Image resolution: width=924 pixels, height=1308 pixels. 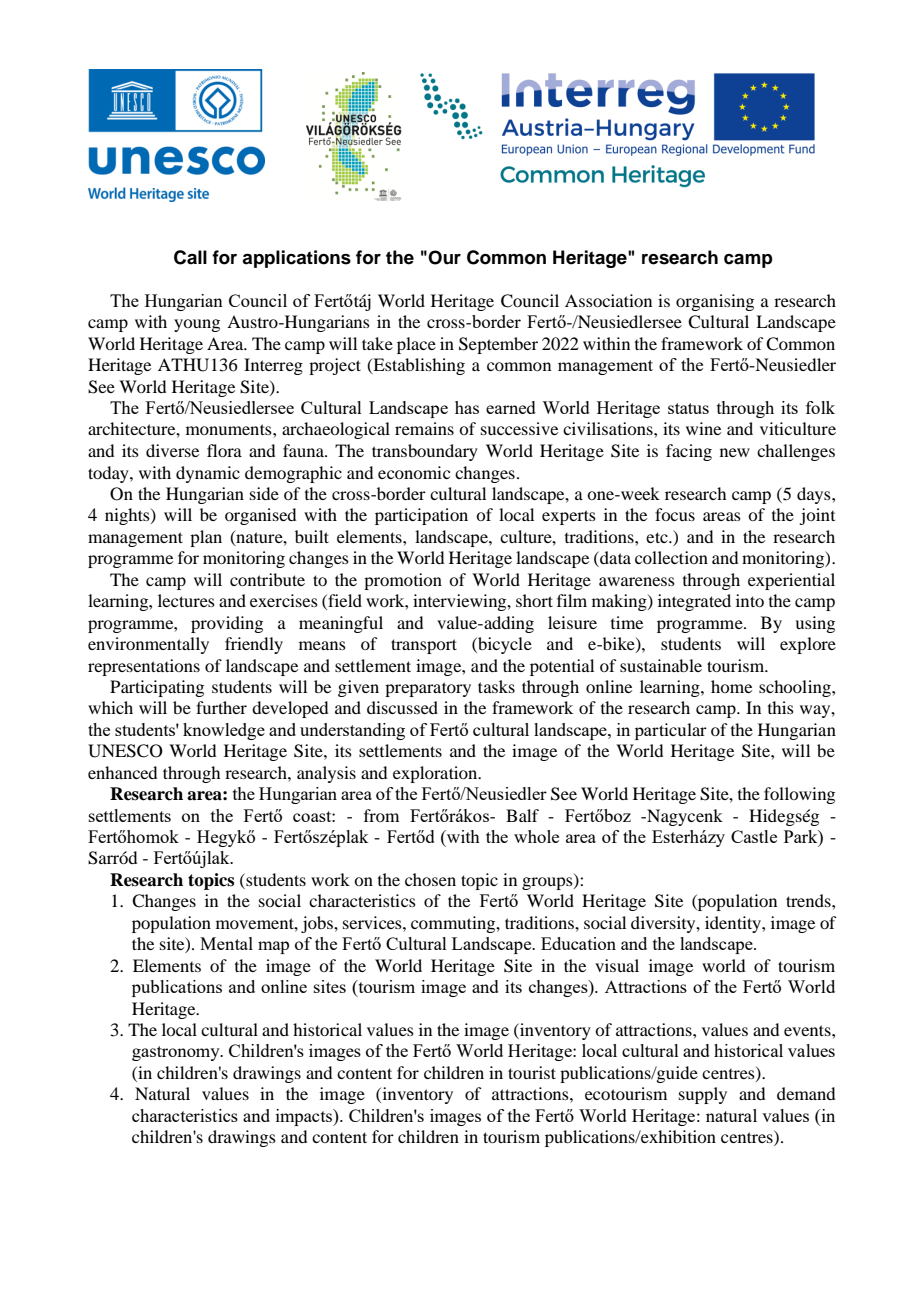 What do you see at coordinates (436, 774) in the image?
I see `exploration` at bounding box center [436, 774].
